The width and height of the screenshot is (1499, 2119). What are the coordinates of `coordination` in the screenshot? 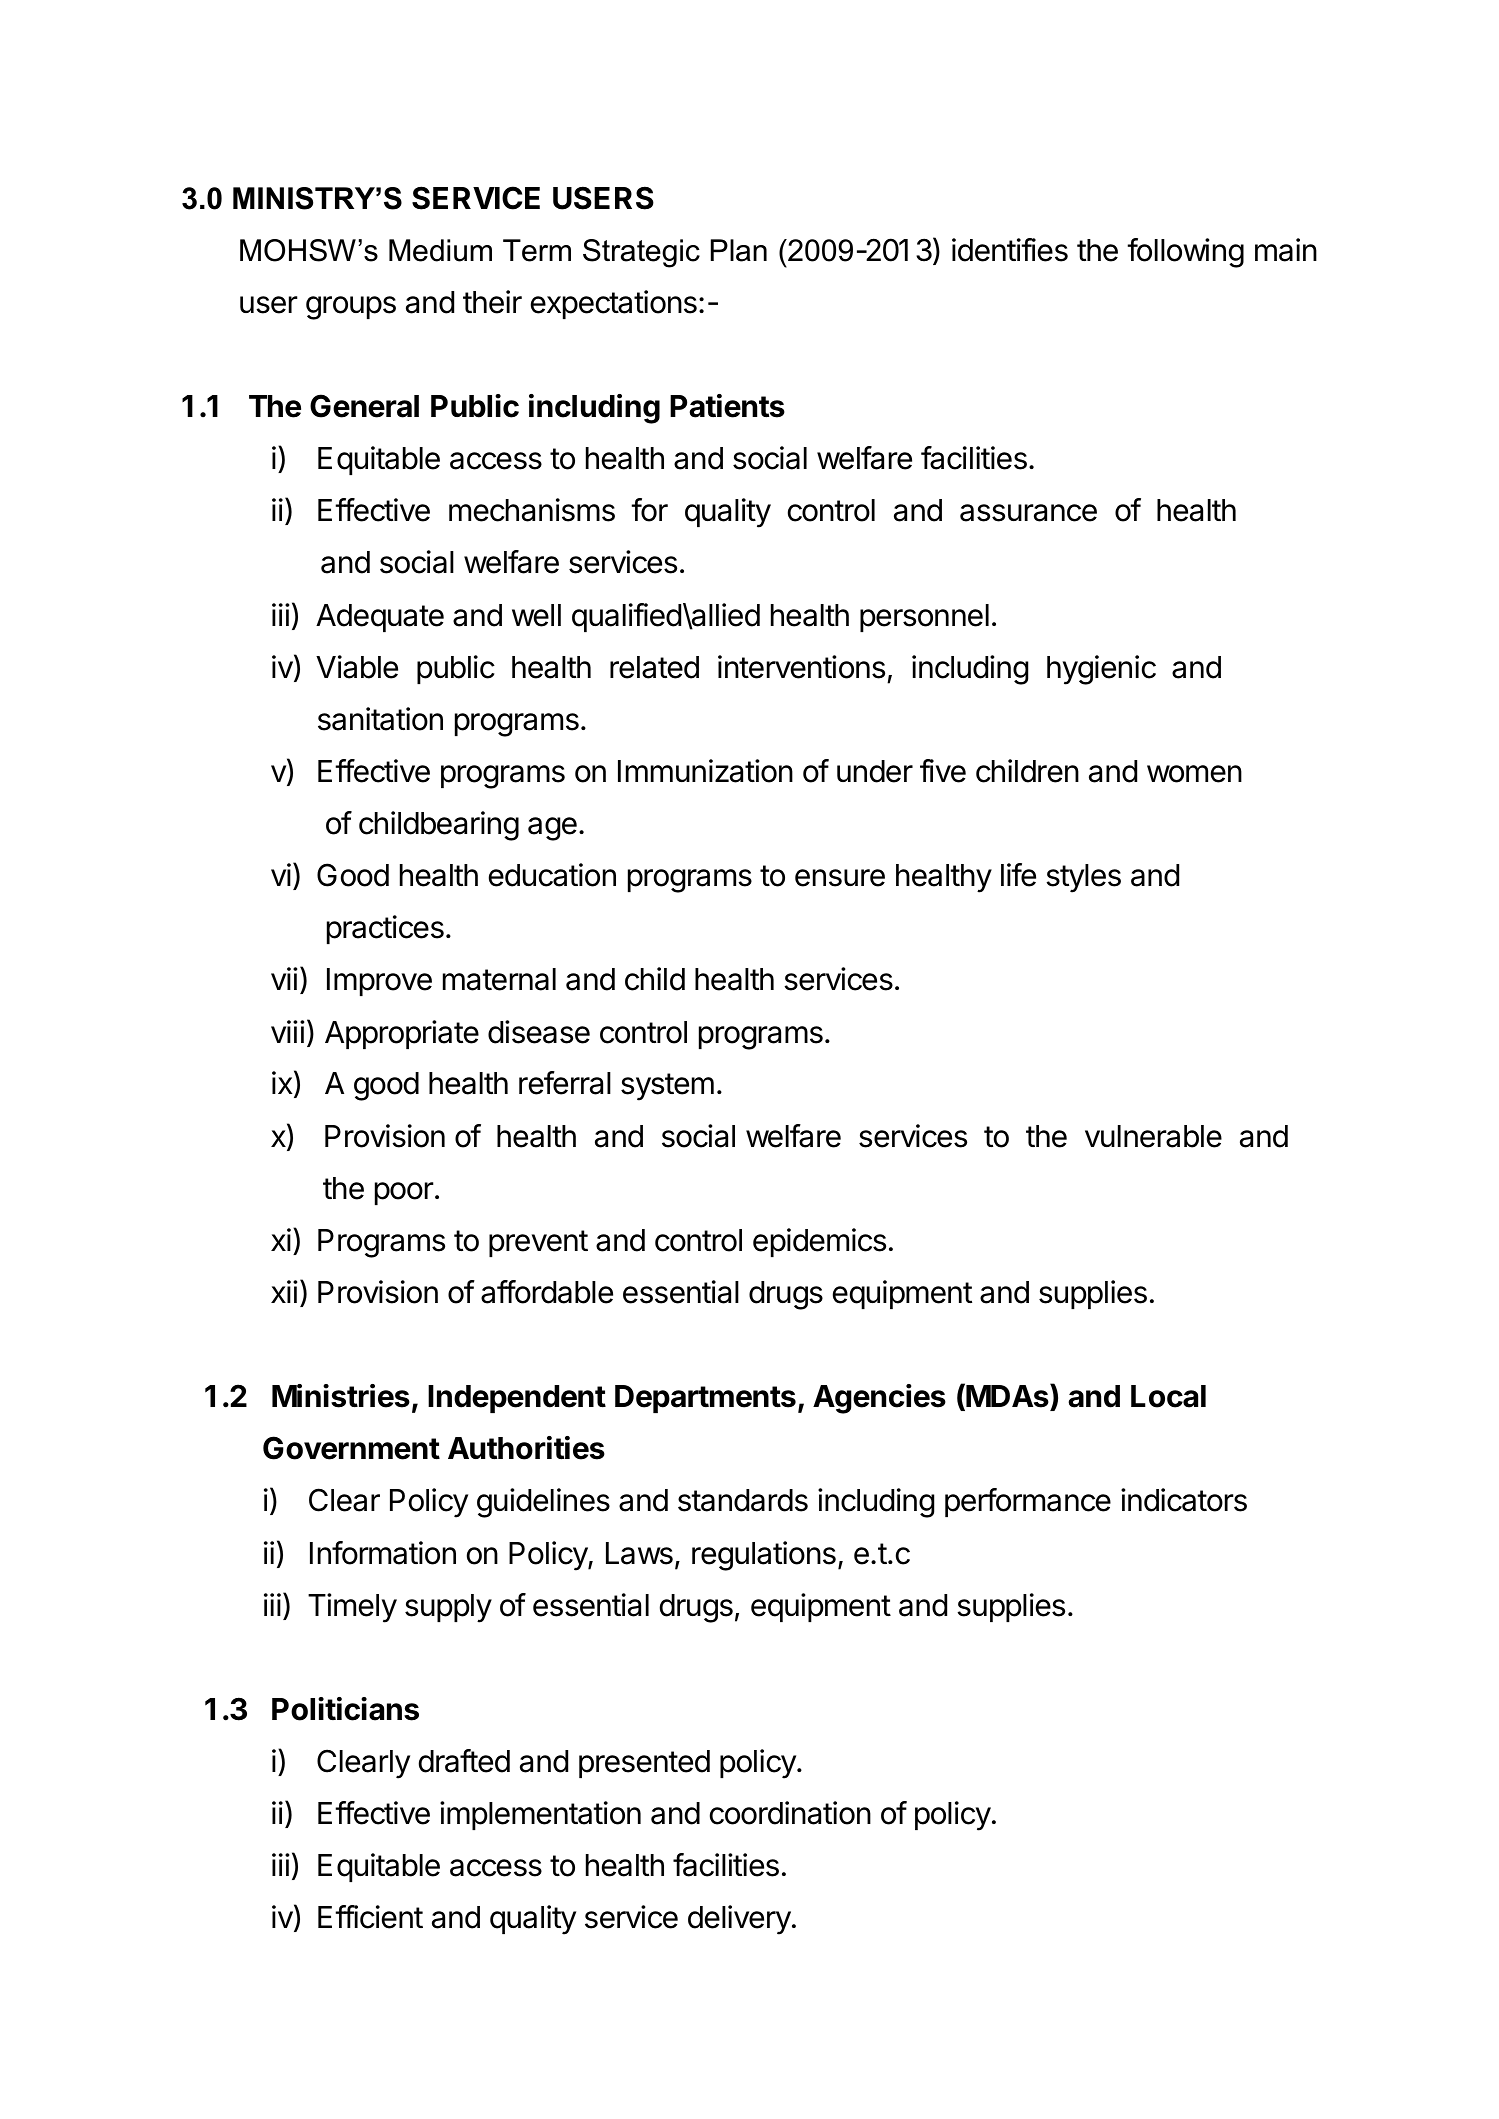 It's located at (790, 1813).
